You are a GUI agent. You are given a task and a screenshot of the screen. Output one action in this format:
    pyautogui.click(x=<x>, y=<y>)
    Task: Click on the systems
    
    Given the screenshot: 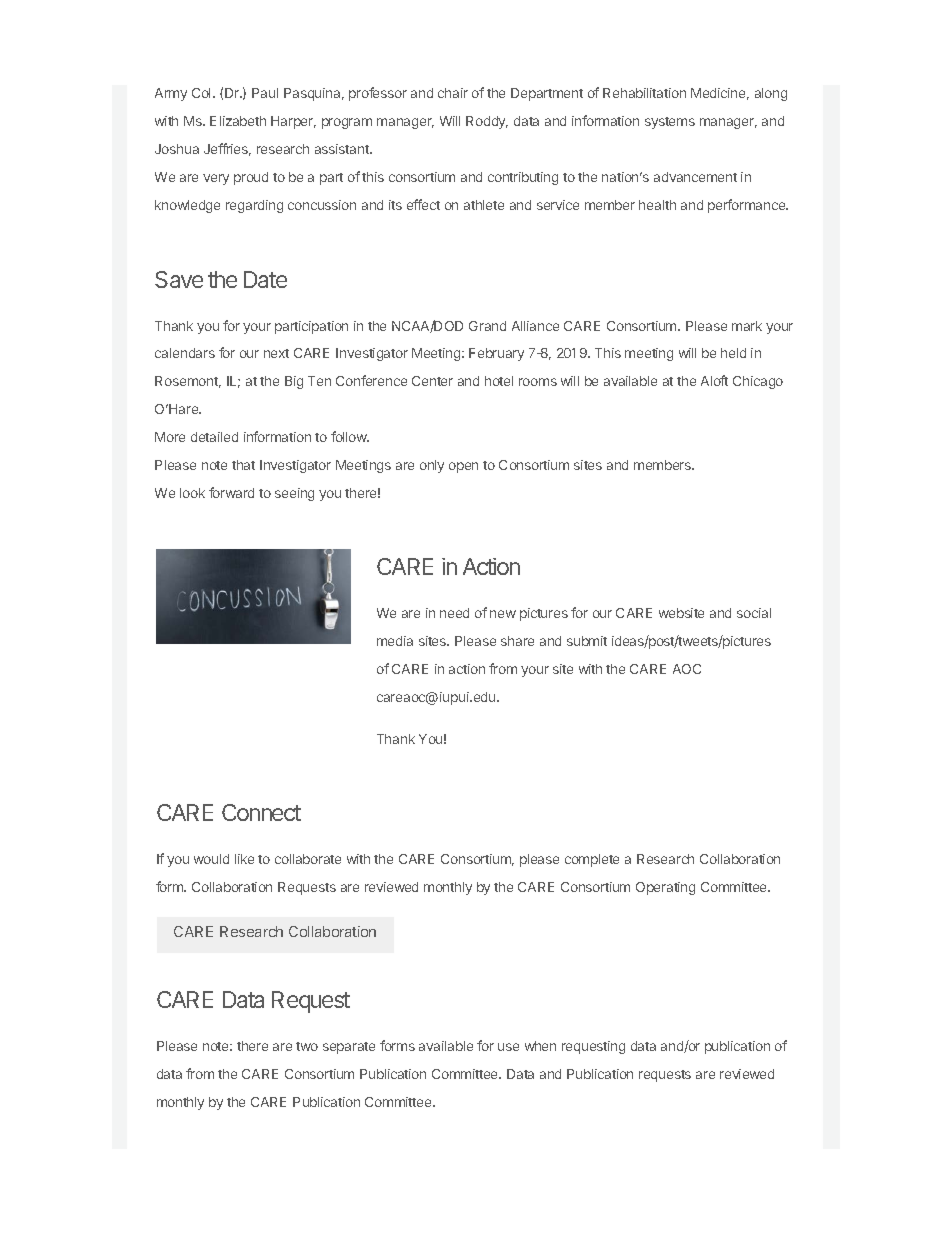 What is the action you would take?
    pyautogui.click(x=670, y=123)
